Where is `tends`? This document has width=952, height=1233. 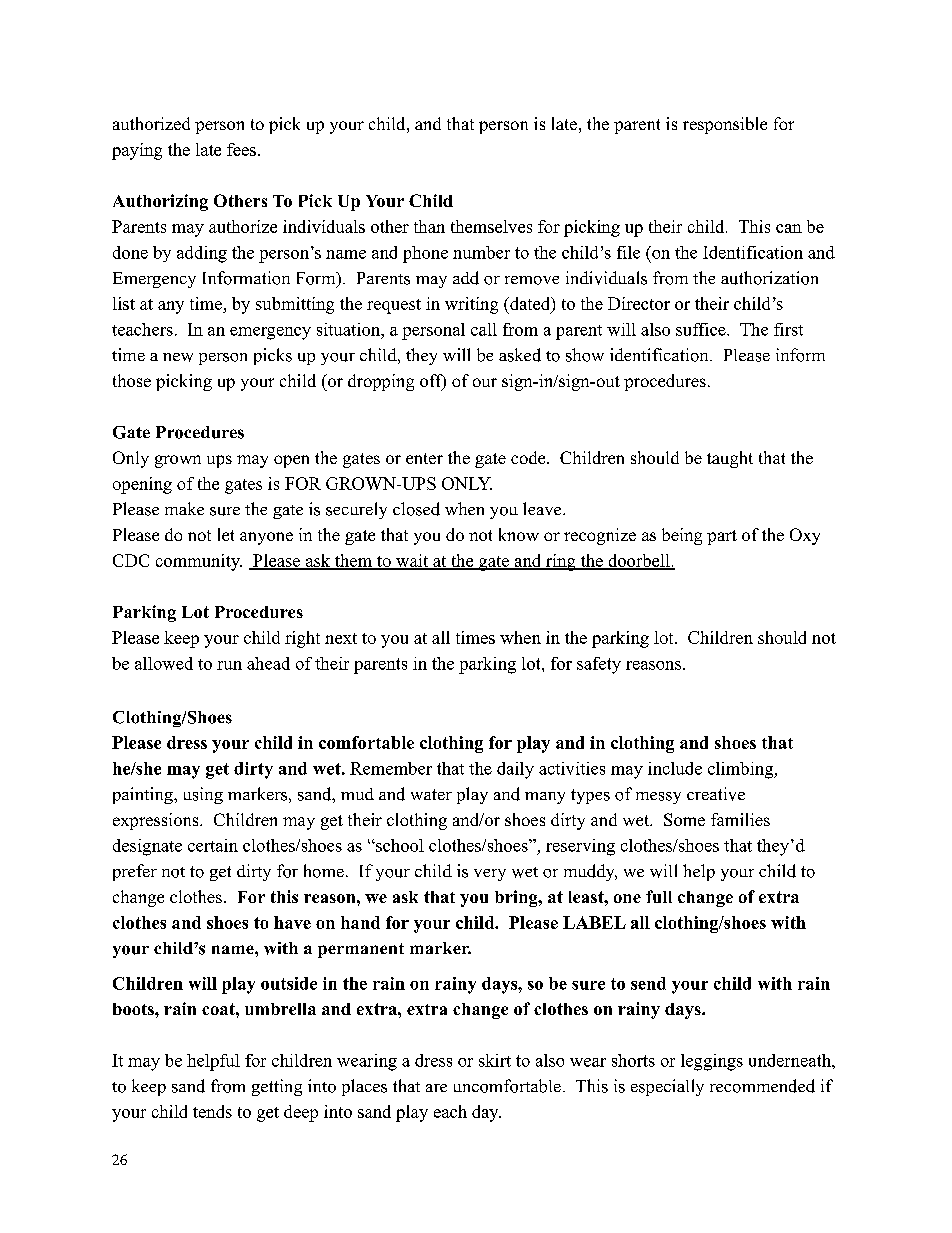 tends is located at coordinates (212, 1111).
